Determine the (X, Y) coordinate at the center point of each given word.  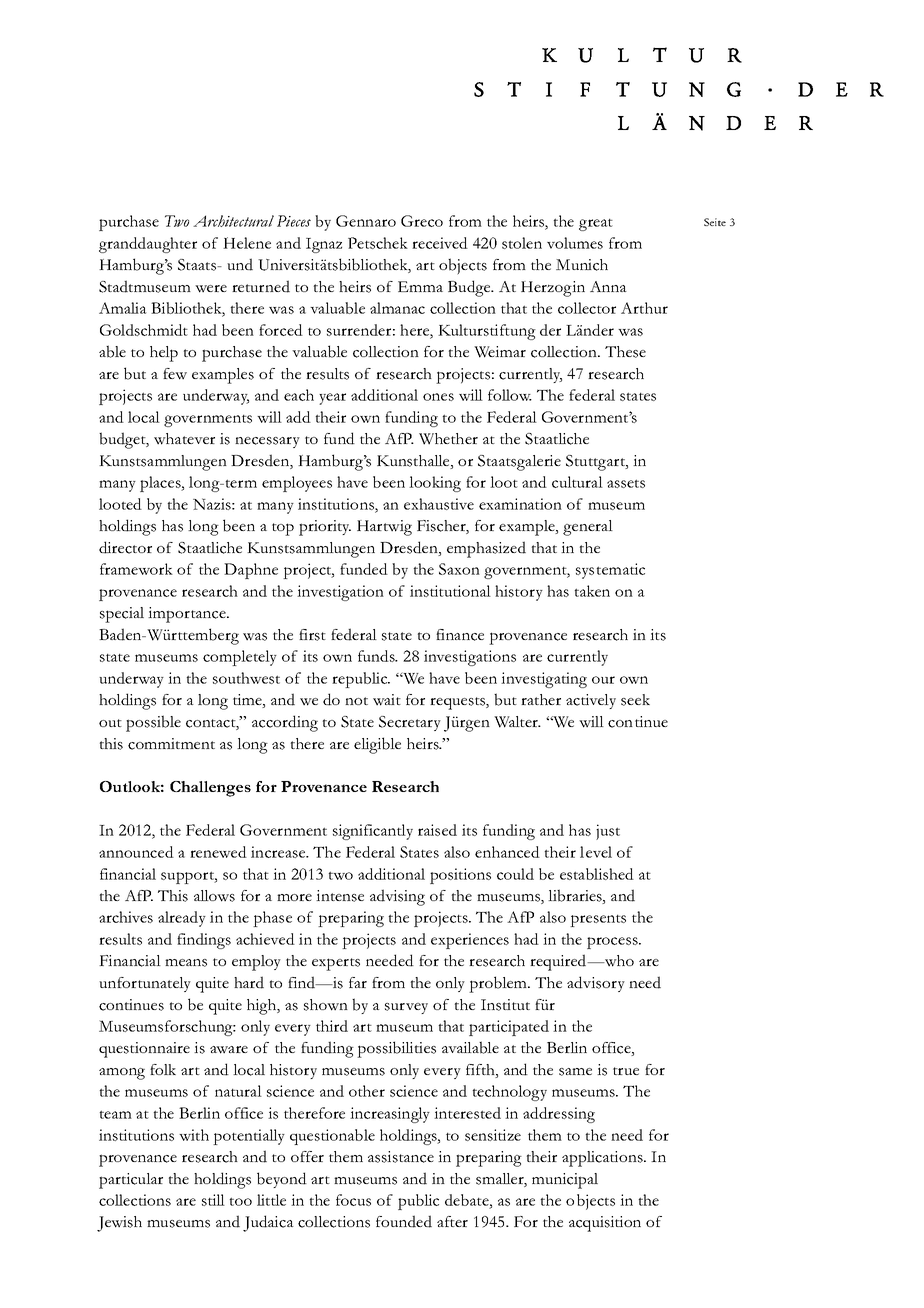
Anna (608, 286)
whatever (184, 439)
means (186, 963)
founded (404, 1221)
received (440, 243)
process (613, 943)
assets (626, 483)
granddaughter (148, 245)
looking (435, 484)
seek (635, 700)
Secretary (410, 723)
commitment (171, 744)
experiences (470, 941)
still (213, 1200)
